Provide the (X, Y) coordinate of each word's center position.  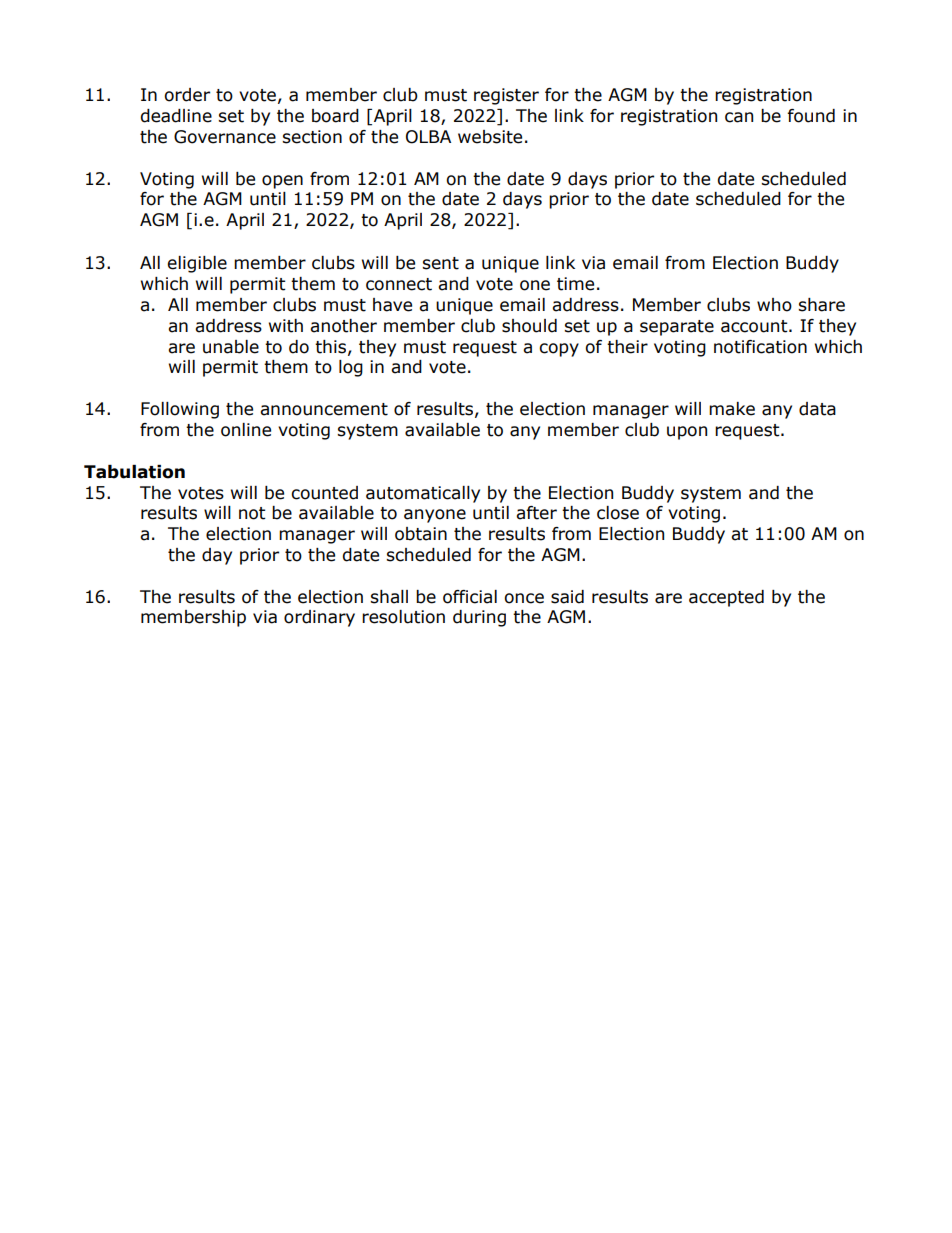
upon (687, 433)
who (774, 305)
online (246, 430)
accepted (726, 598)
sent (440, 263)
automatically (423, 494)
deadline (176, 116)
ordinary (319, 618)
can (739, 117)
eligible (197, 264)
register (506, 96)
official (470, 597)
